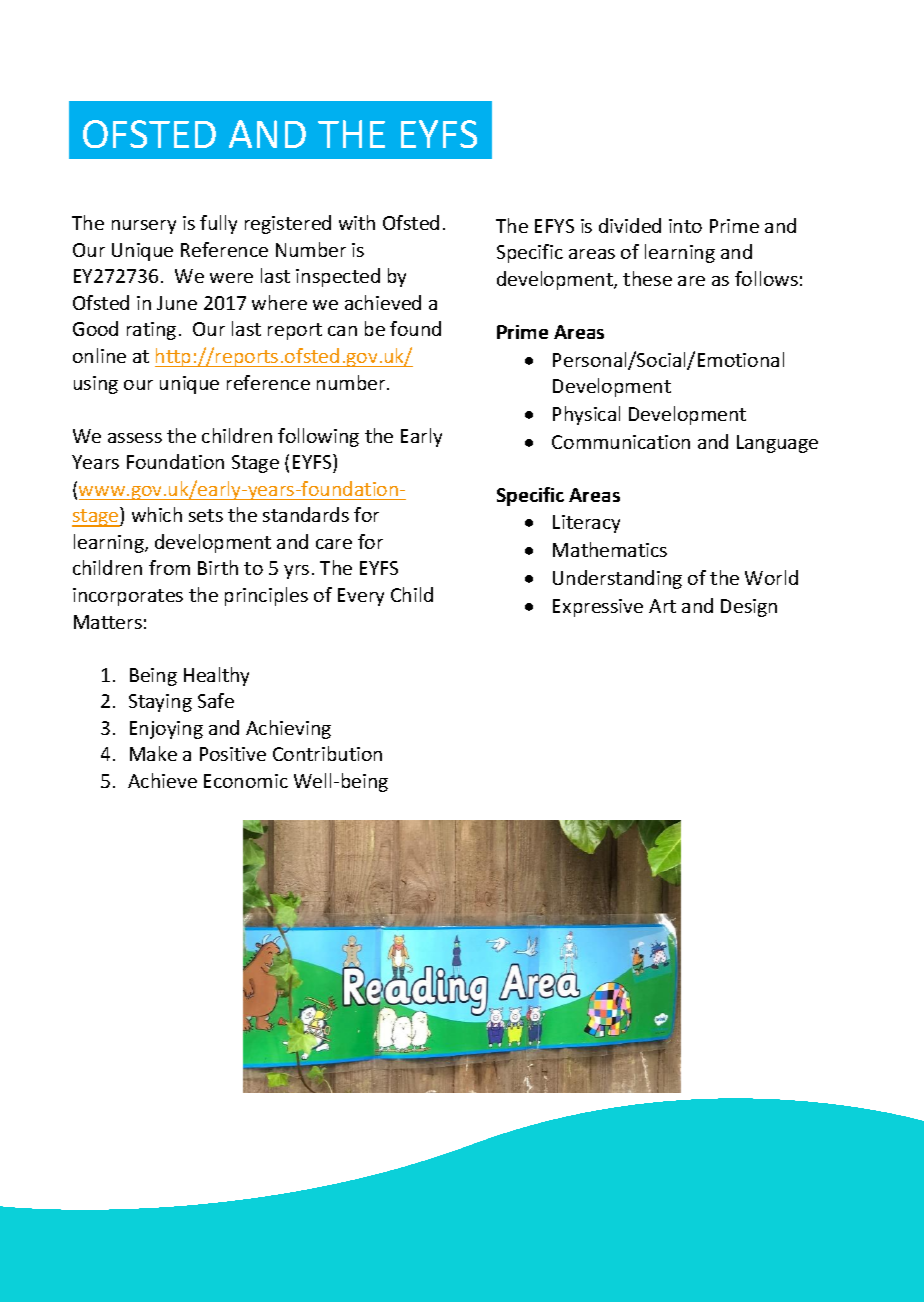 The width and height of the screenshot is (924, 1308). Describe the element at coordinates (586, 524) in the screenshot. I see `Literacy` at that location.
